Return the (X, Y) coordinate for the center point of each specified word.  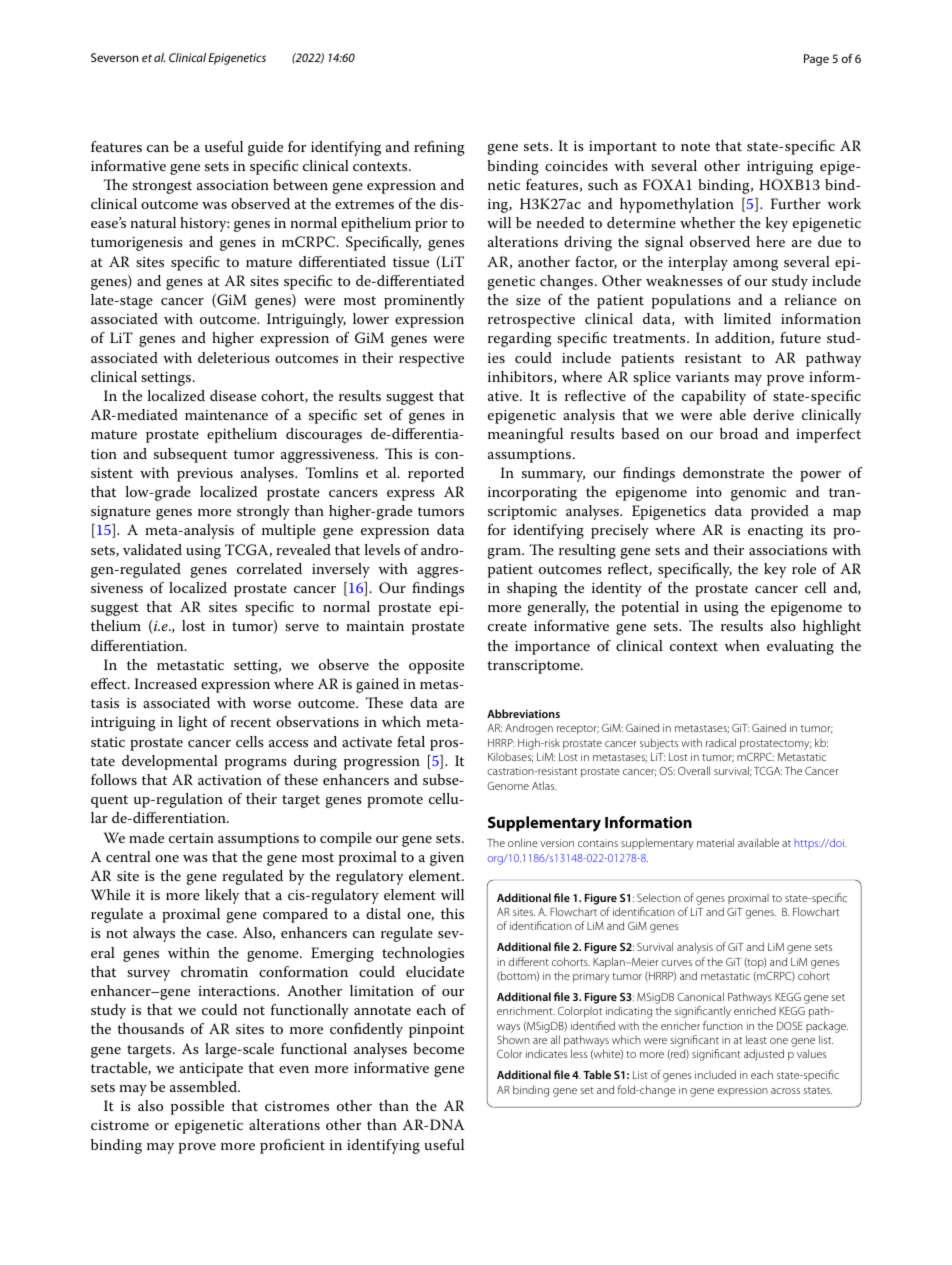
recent (250, 722)
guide (265, 148)
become (438, 1048)
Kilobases (510, 757)
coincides (576, 165)
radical (721, 742)
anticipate (211, 1070)
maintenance (226, 415)
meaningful (525, 435)
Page (816, 60)
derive (773, 414)
